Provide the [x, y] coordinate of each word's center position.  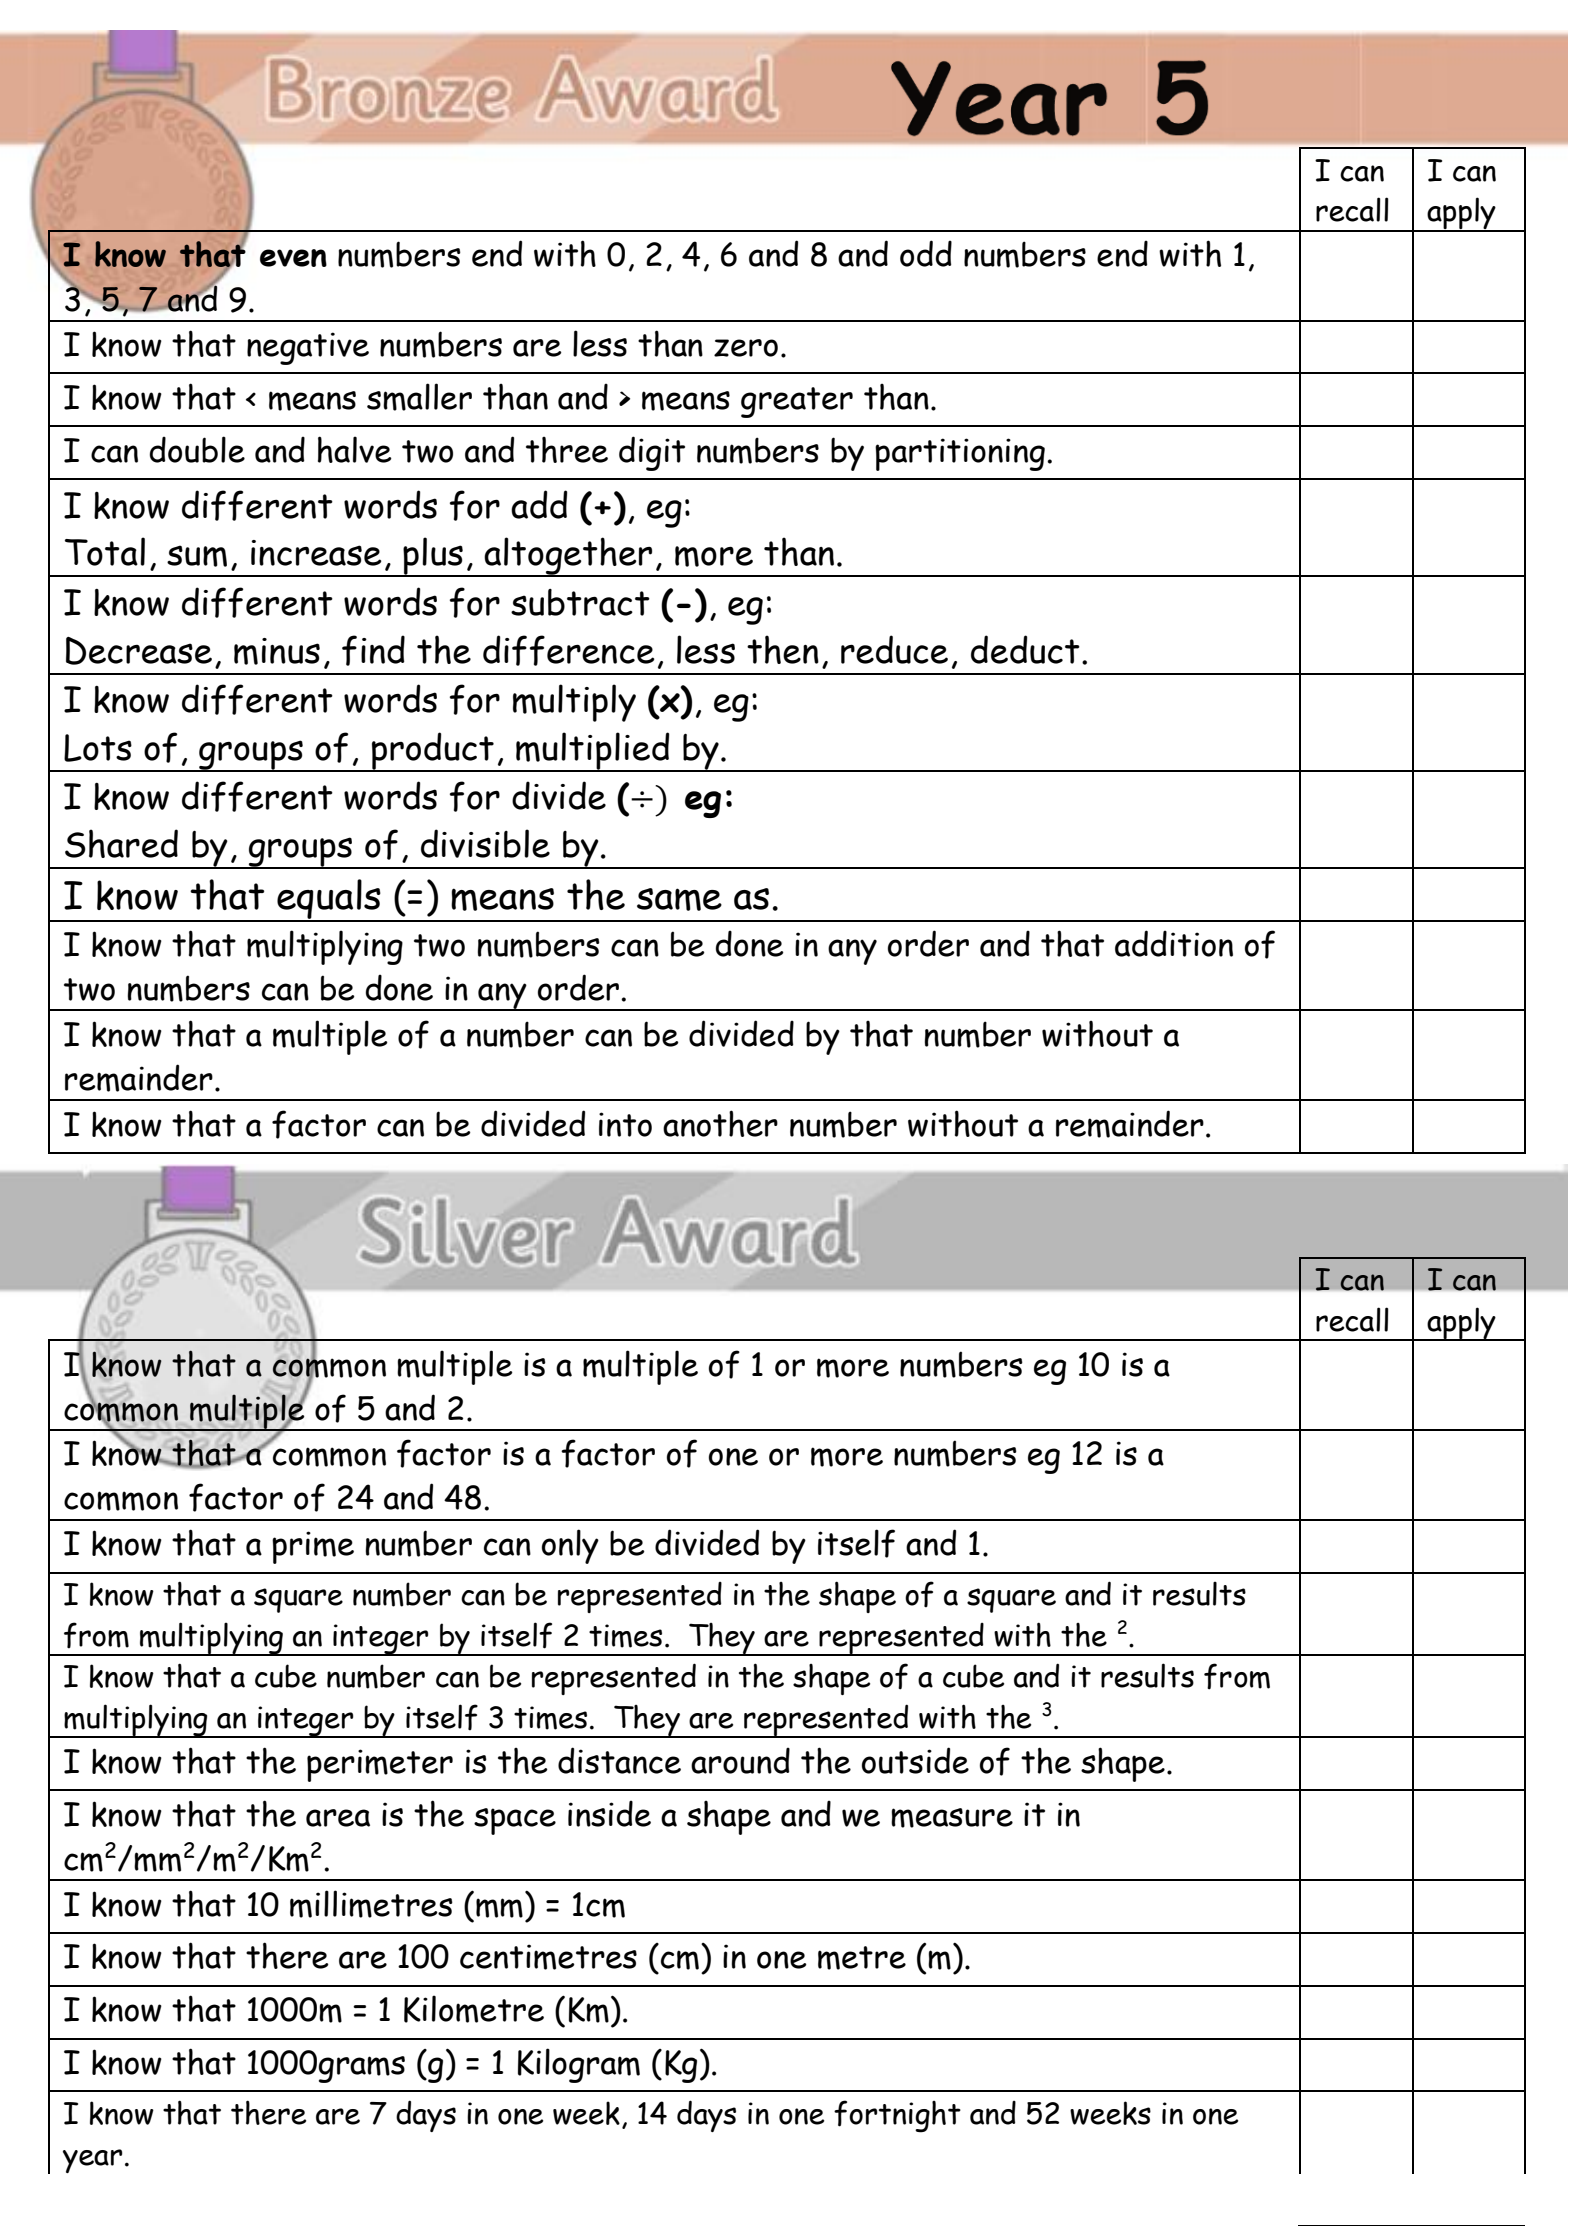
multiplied [593, 752]
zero [746, 348]
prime [313, 1547]
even [293, 258]
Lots [98, 748]
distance [619, 1760]
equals [329, 900]
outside [915, 1760]
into [625, 1124]
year [93, 2161]
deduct [1025, 649]
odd [926, 253]
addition [1174, 943]
